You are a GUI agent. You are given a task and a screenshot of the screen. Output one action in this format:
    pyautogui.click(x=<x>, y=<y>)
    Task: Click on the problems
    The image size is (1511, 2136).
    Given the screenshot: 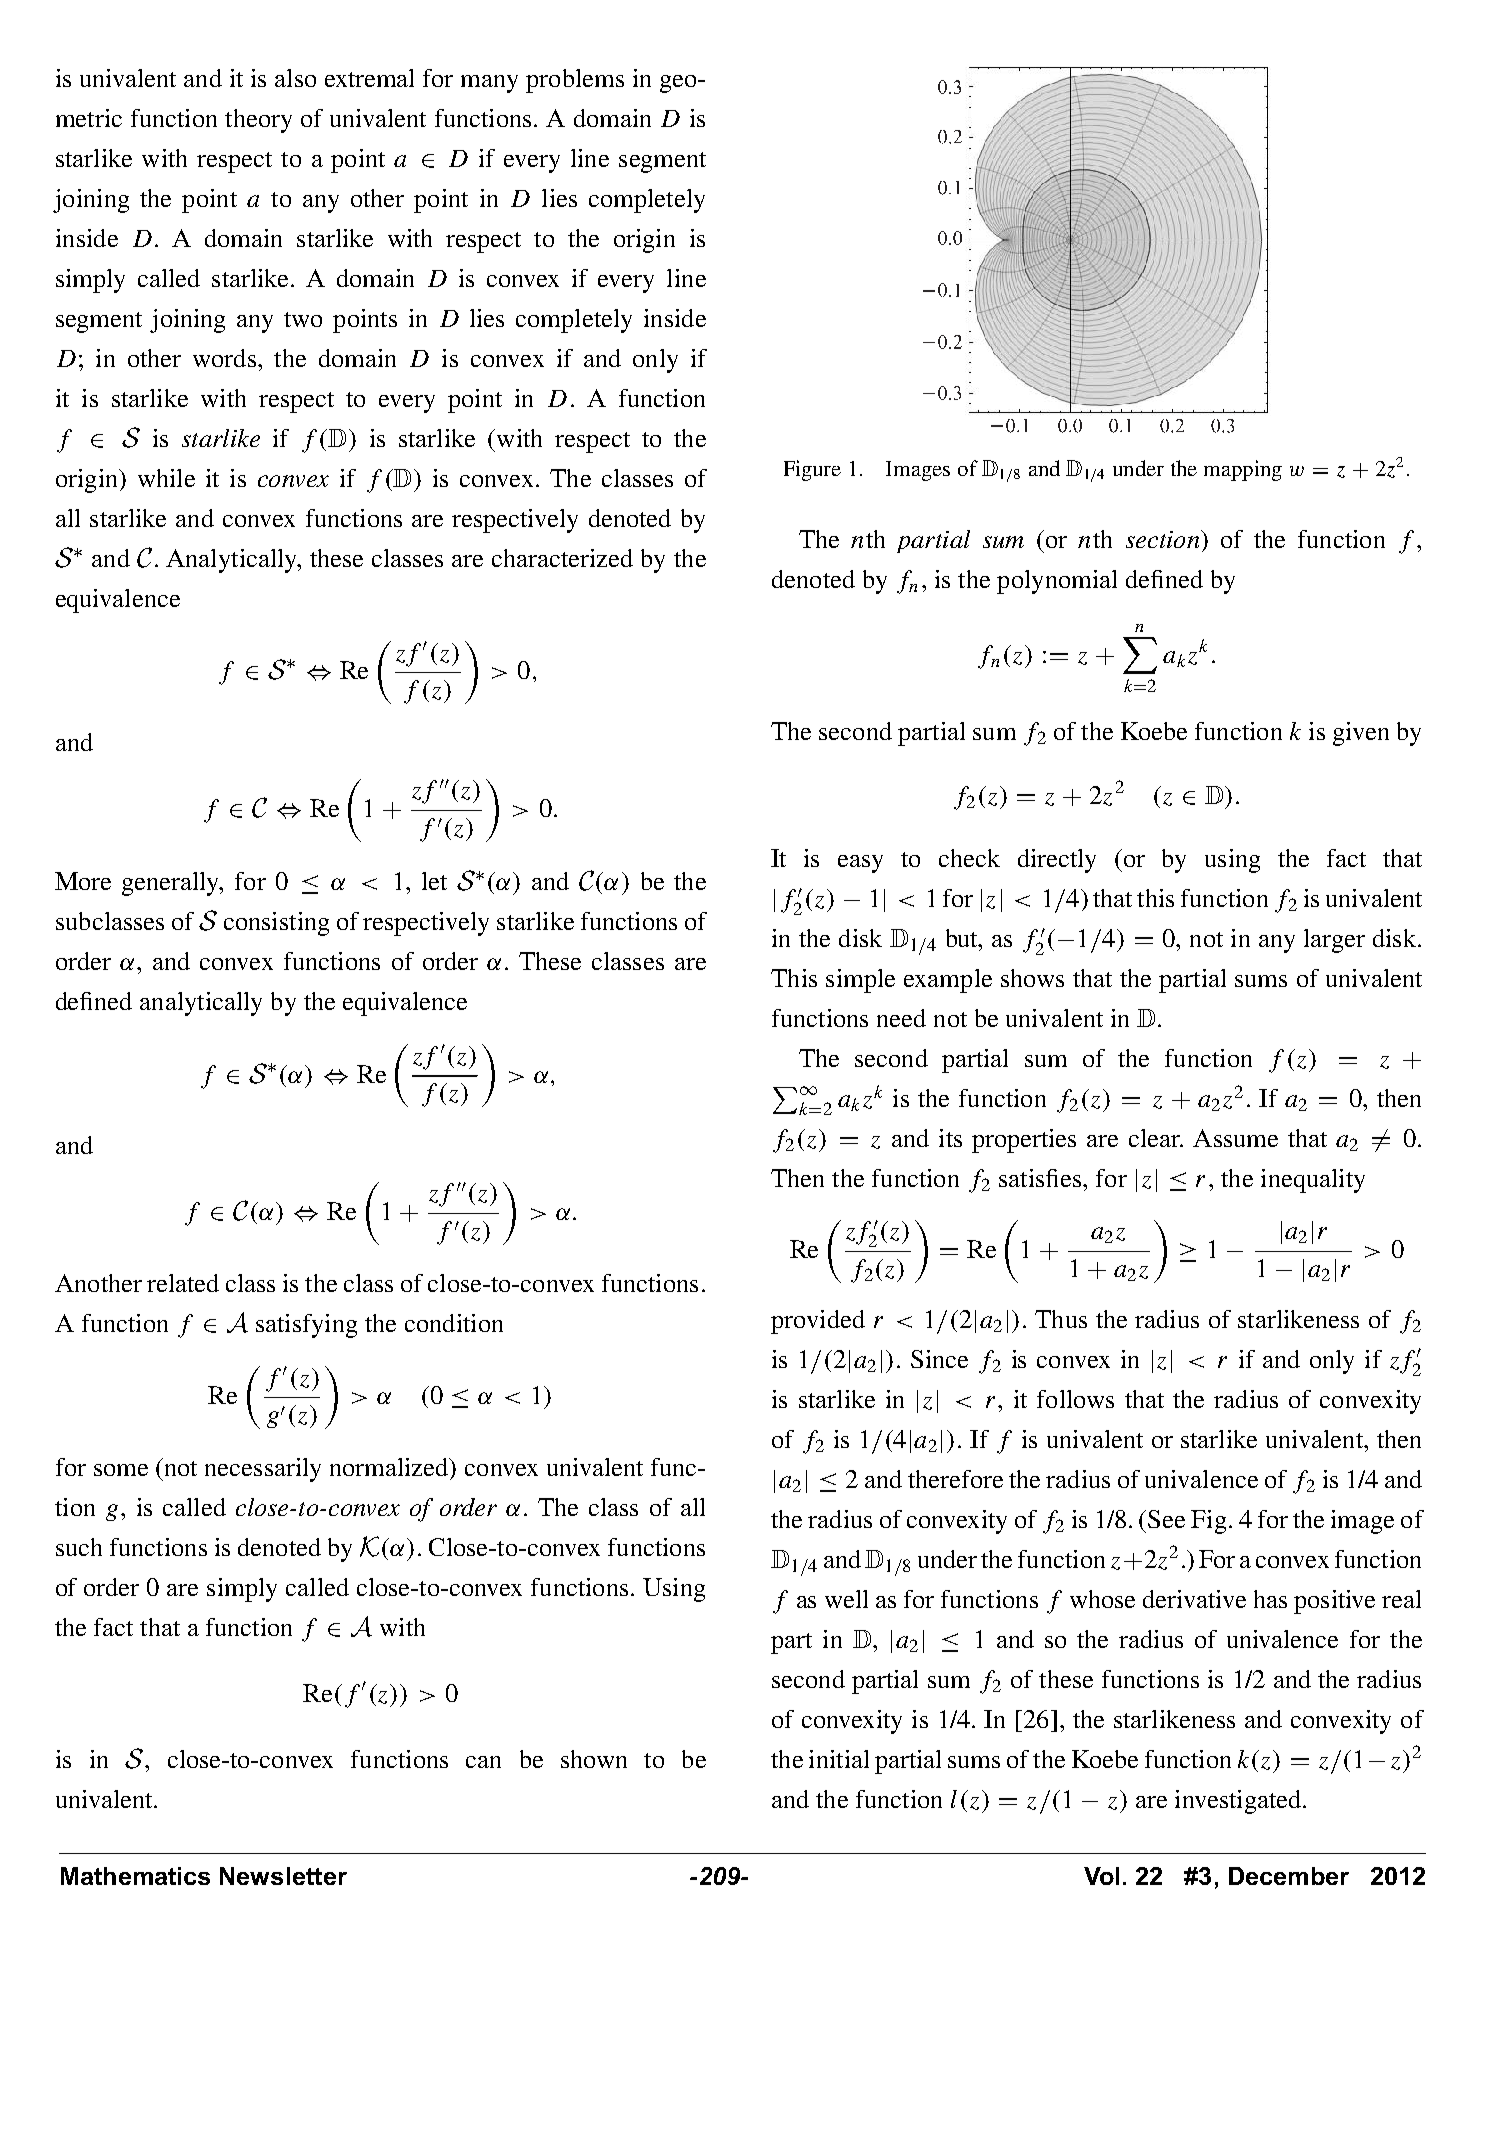 What is the action you would take?
    pyautogui.click(x=575, y=81)
